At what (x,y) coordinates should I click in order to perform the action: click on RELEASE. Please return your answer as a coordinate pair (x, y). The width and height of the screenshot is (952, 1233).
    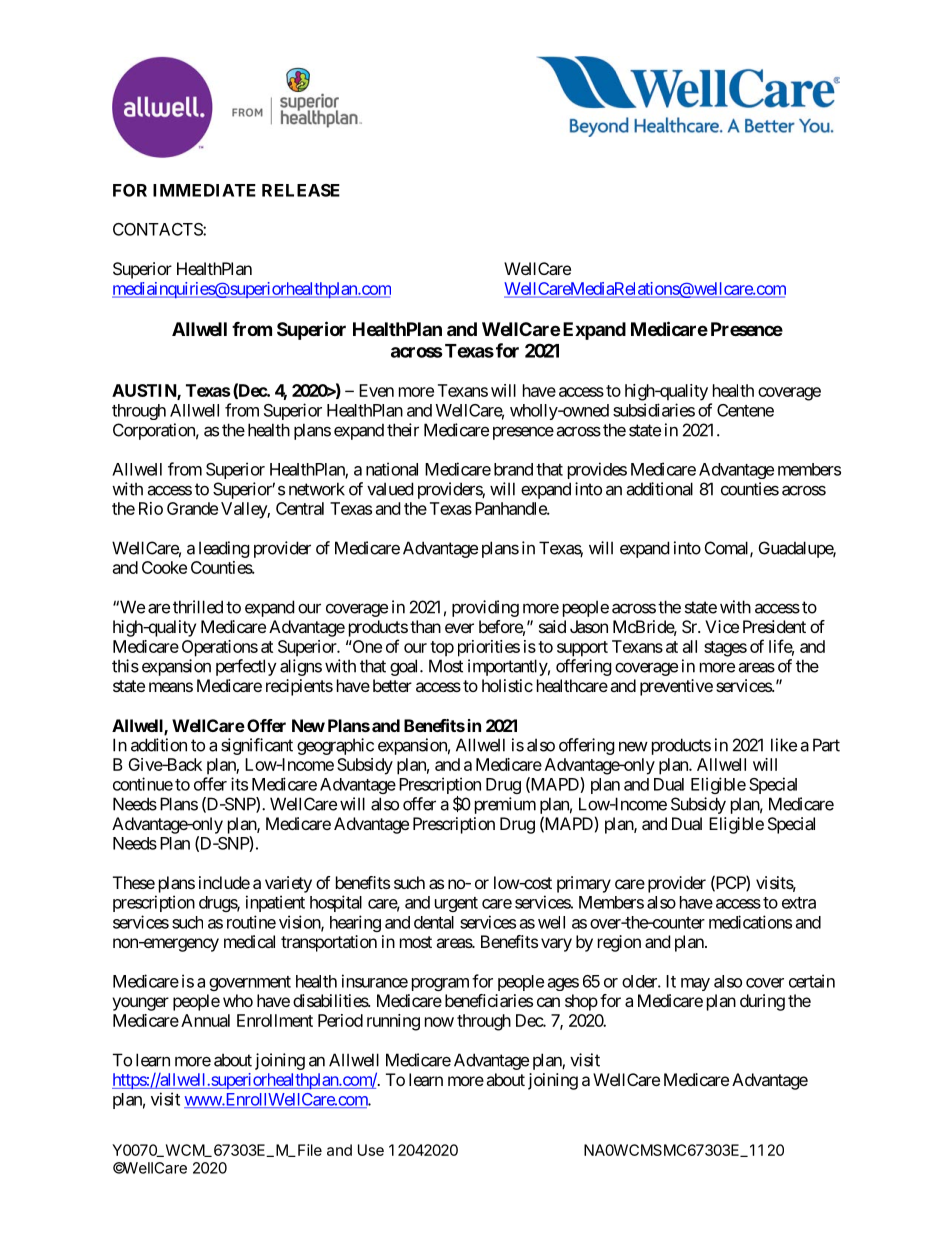
    Looking at the image, I should click on (301, 190).
